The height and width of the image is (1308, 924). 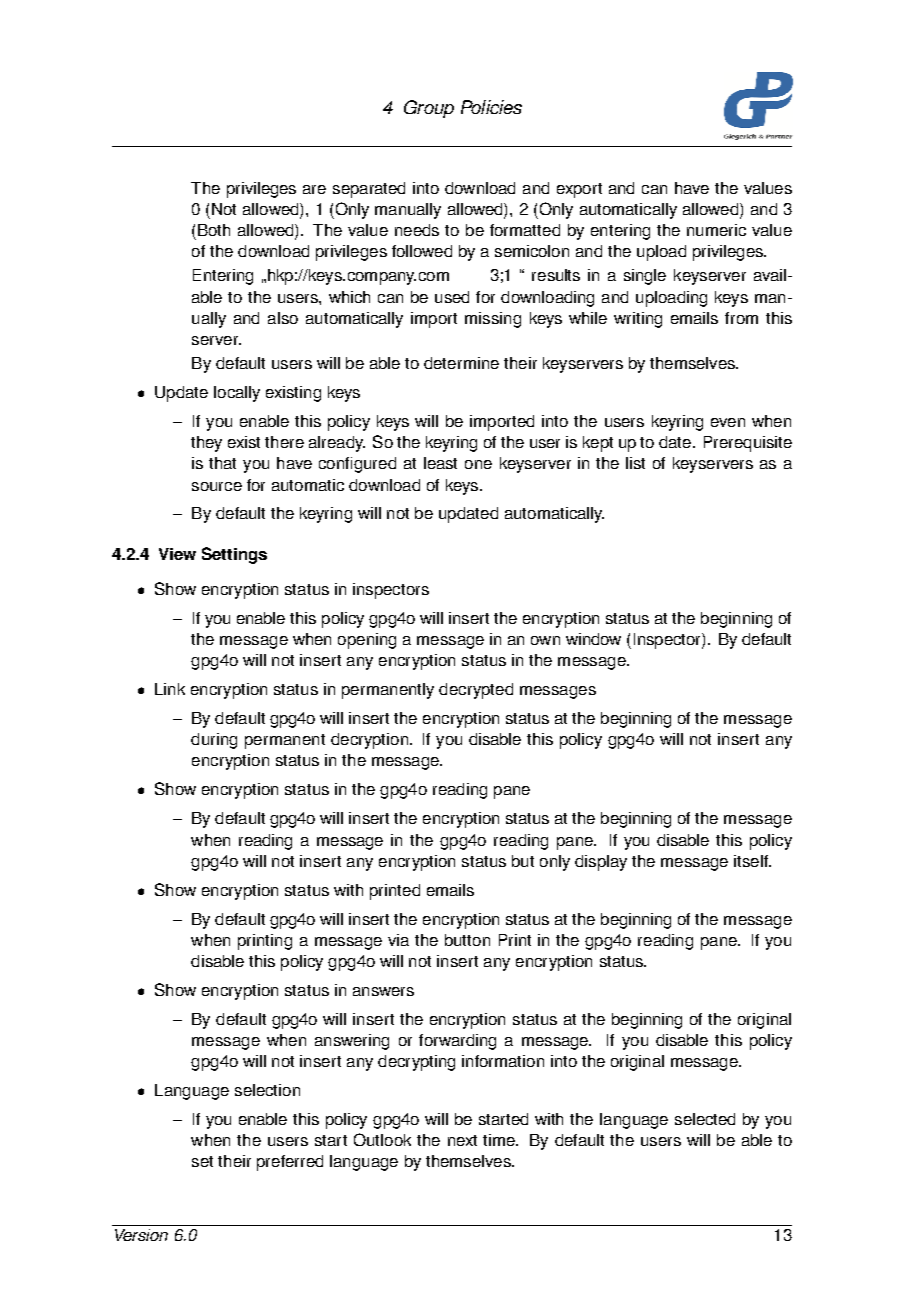 What do you see at coordinates (476, 691) in the image?
I see `decrypted` at bounding box center [476, 691].
